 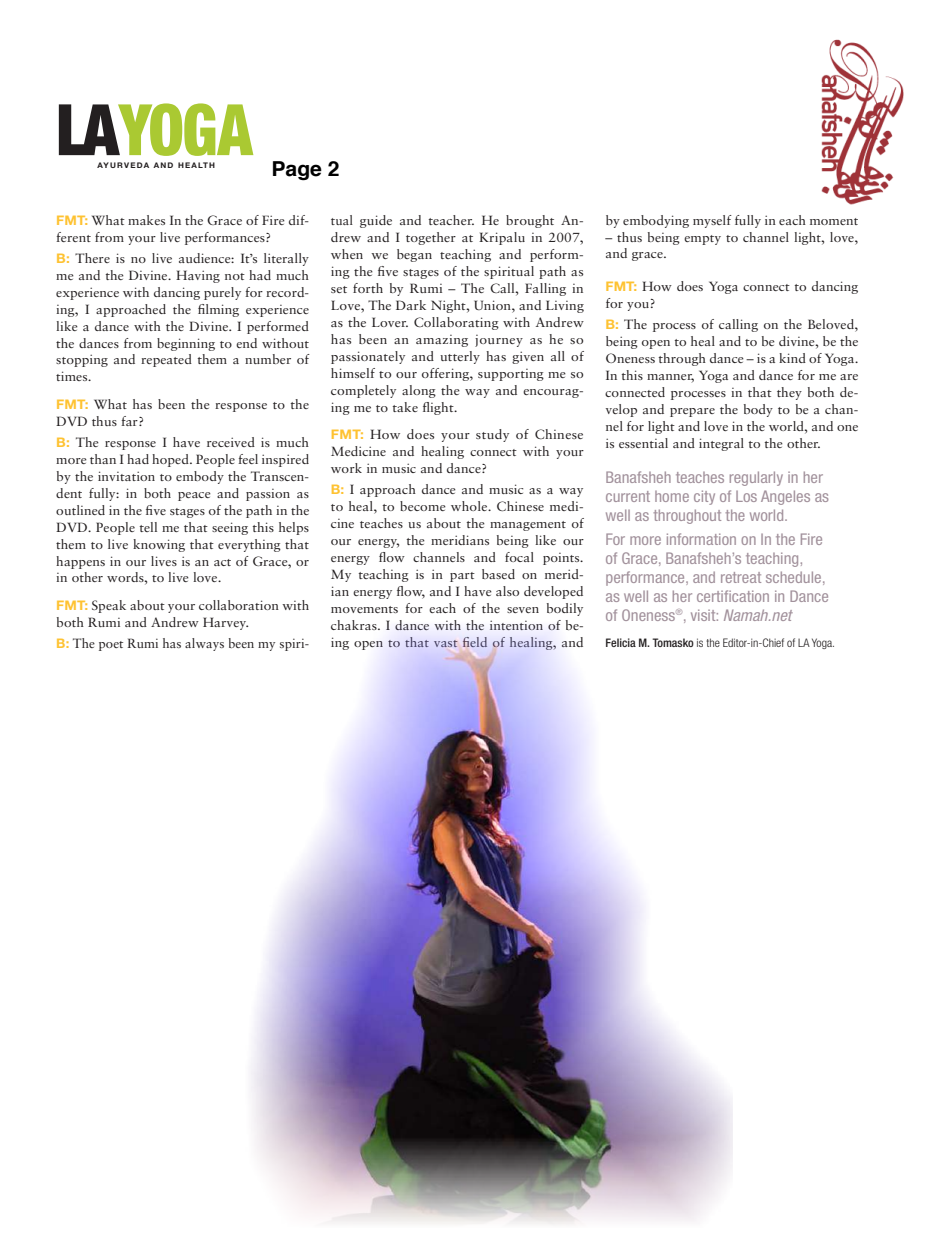 What do you see at coordinates (701, 539) in the screenshot?
I see `information` at bounding box center [701, 539].
